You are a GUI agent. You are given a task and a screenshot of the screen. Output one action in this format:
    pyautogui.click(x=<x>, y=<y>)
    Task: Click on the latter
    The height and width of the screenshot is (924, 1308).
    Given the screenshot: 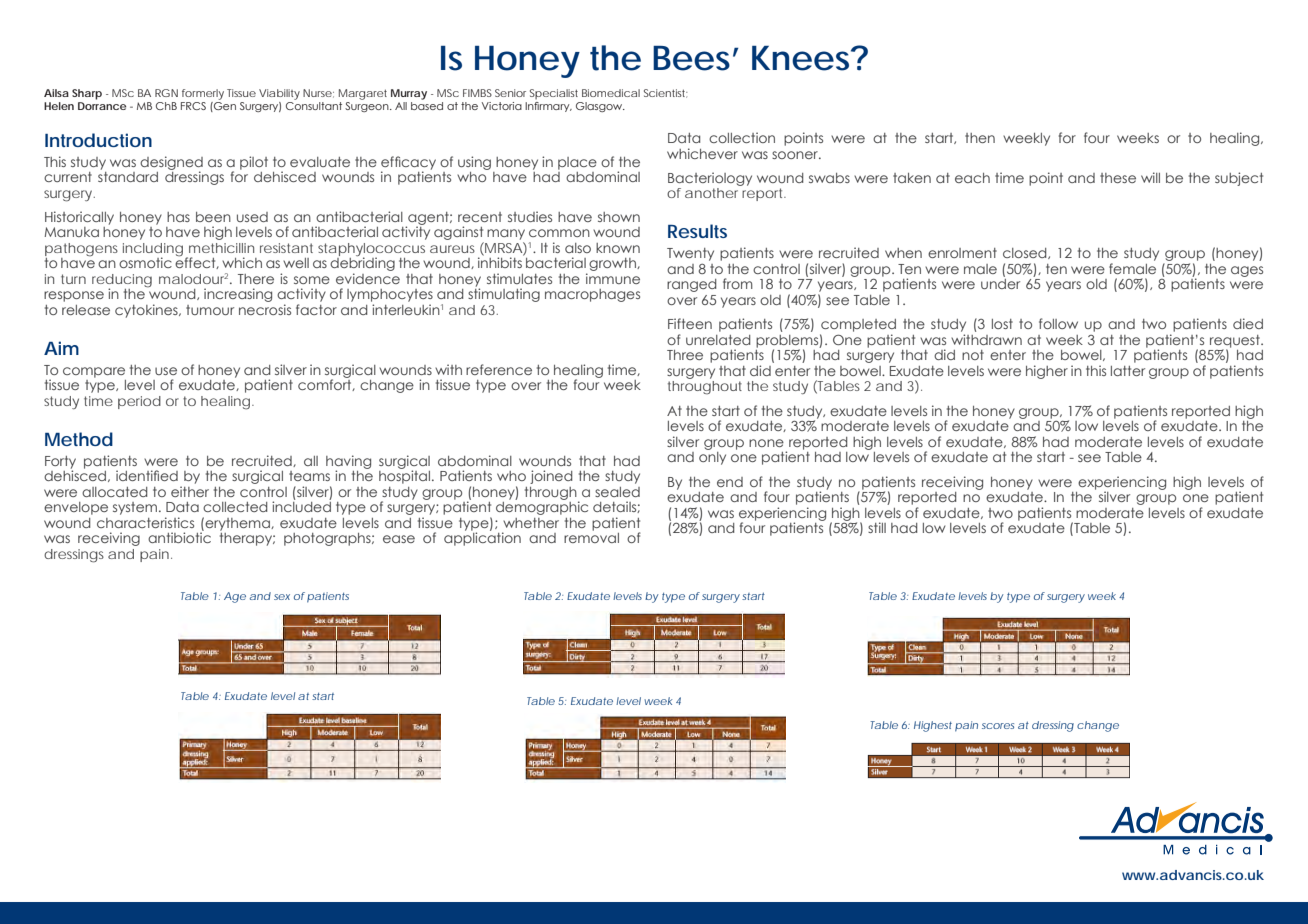 What is the action you would take?
    pyautogui.click(x=1128, y=371)
